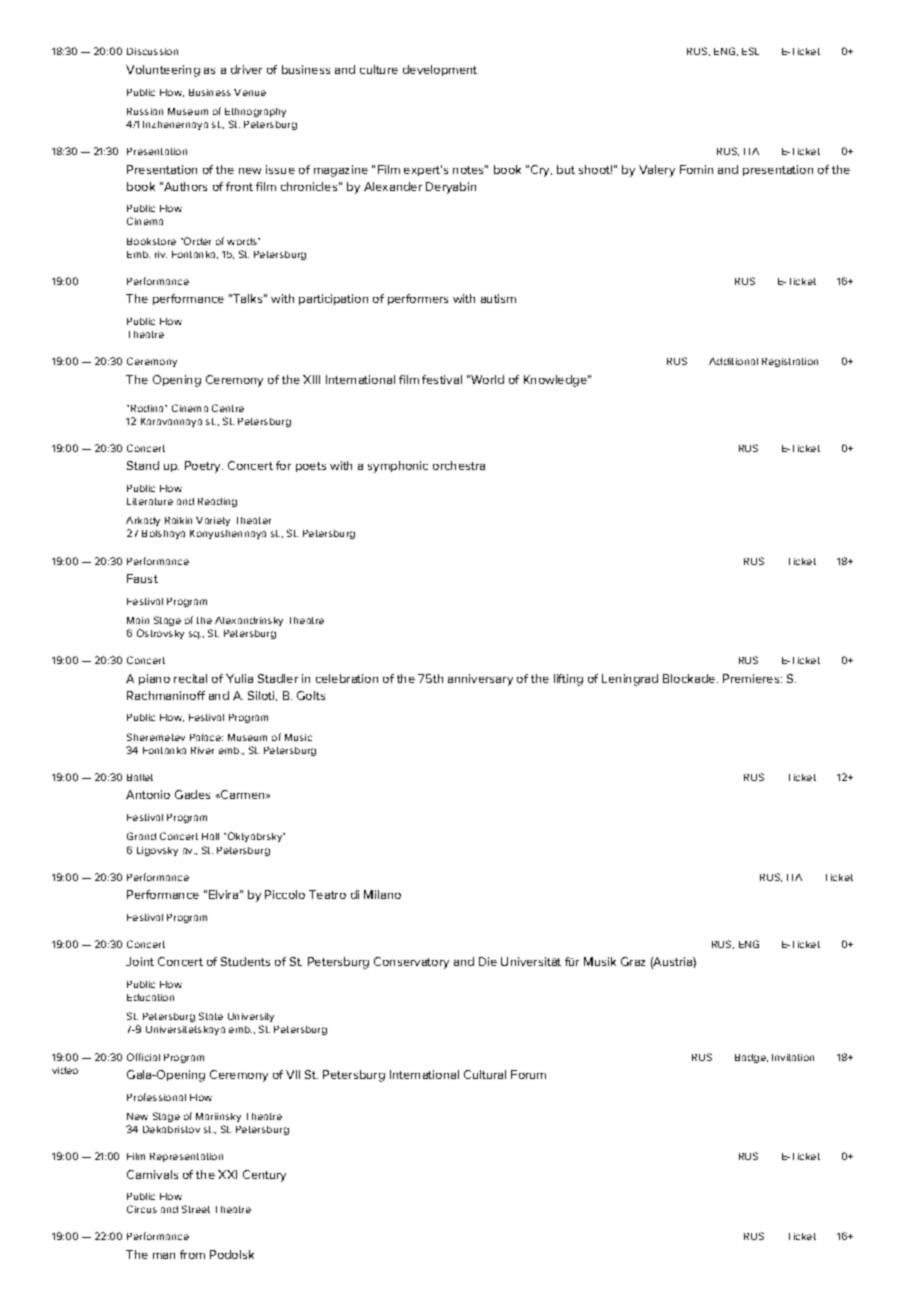 This image has width=924, height=1308. I want to click on Main, so click(138, 620).
